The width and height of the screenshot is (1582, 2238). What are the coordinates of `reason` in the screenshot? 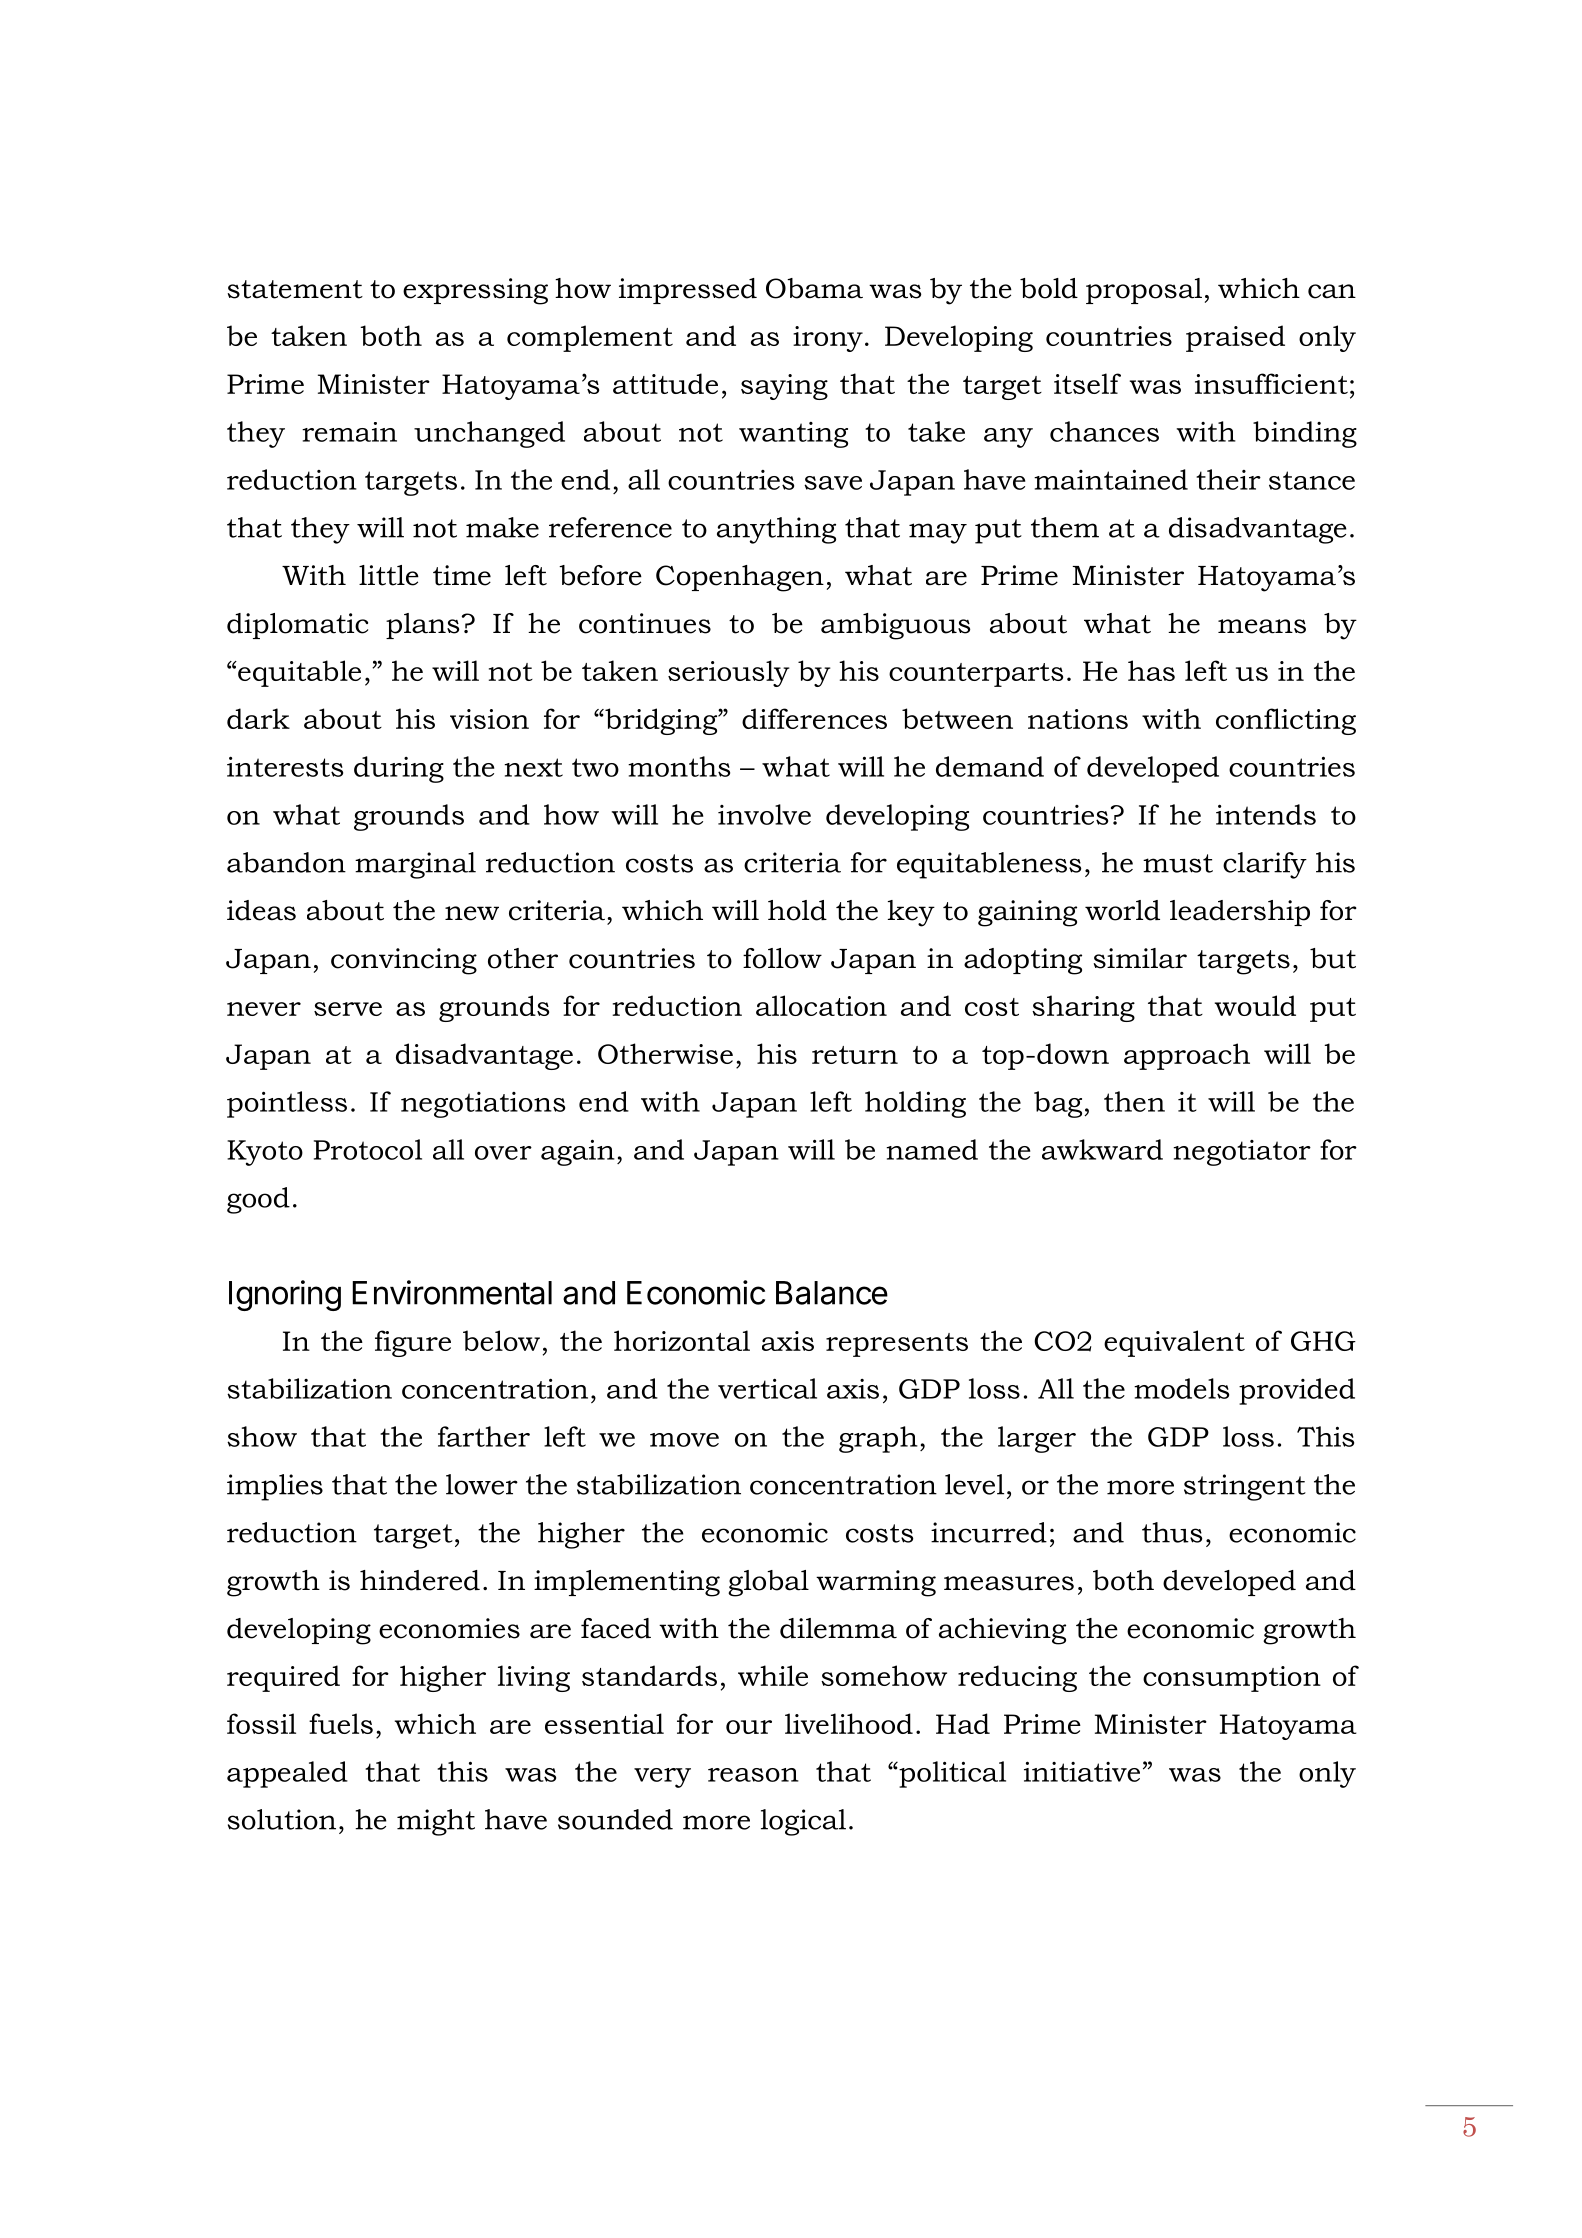 It's located at (753, 1775).
